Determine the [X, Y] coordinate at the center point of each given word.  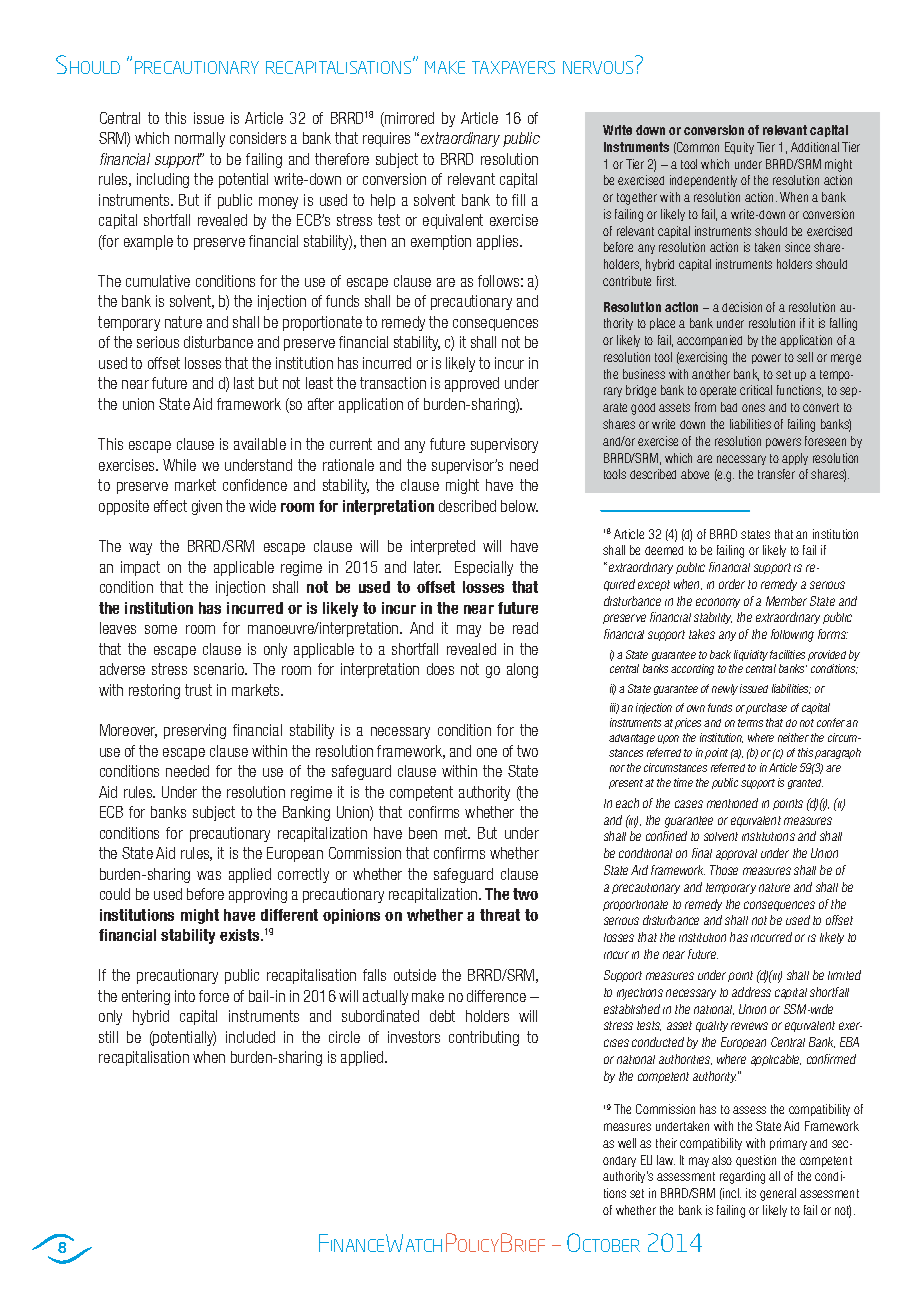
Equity [739, 148]
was [209, 875]
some [161, 629]
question [756, 1161]
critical [756, 390]
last [244, 383]
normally [200, 139]
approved [472, 384]
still [108, 1037]
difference [496, 996]
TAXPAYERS [513, 67]
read [525, 628]
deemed [664, 550]
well [627, 1143]
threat [500, 915]
